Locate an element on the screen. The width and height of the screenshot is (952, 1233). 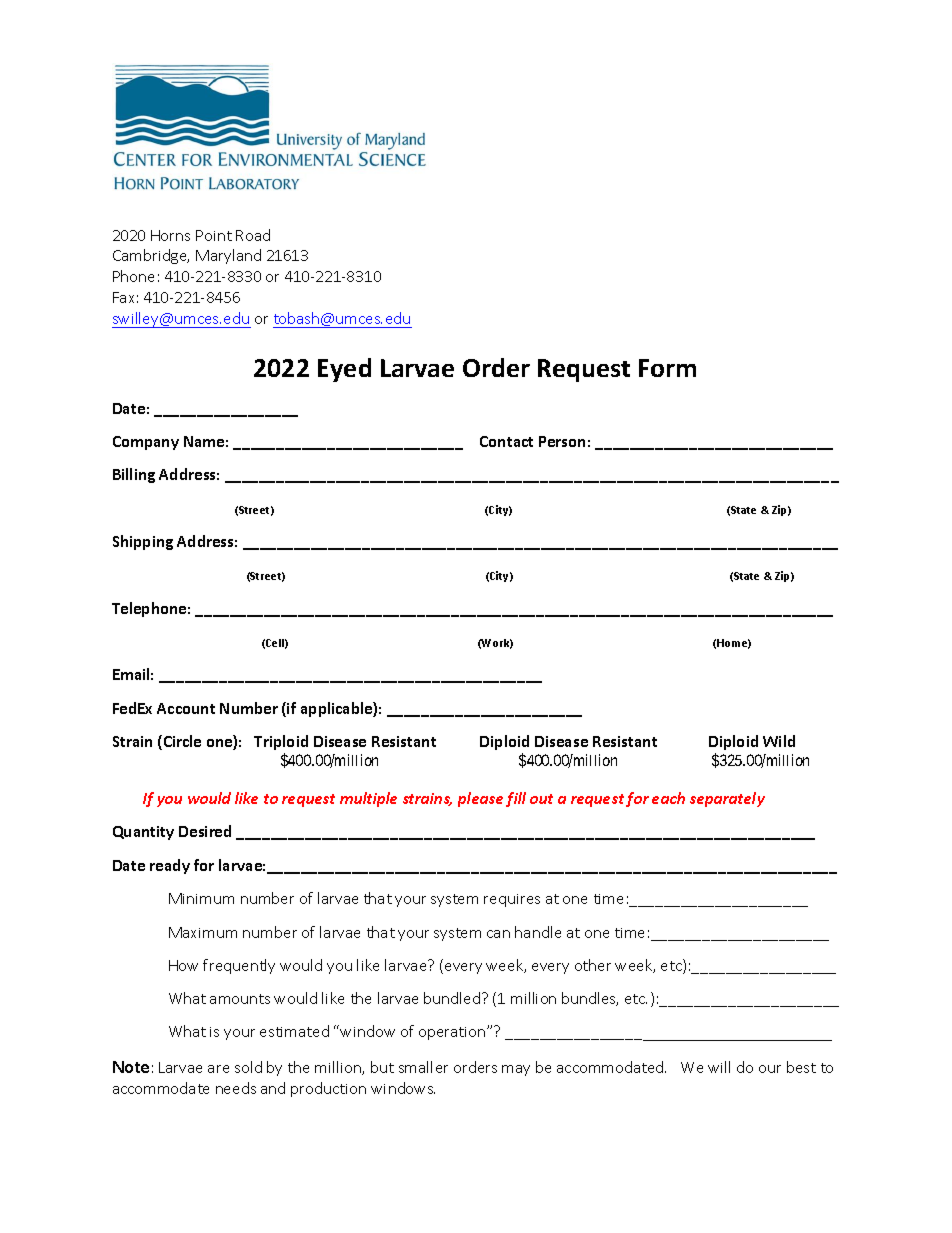
Form is located at coordinates (667, 368).
